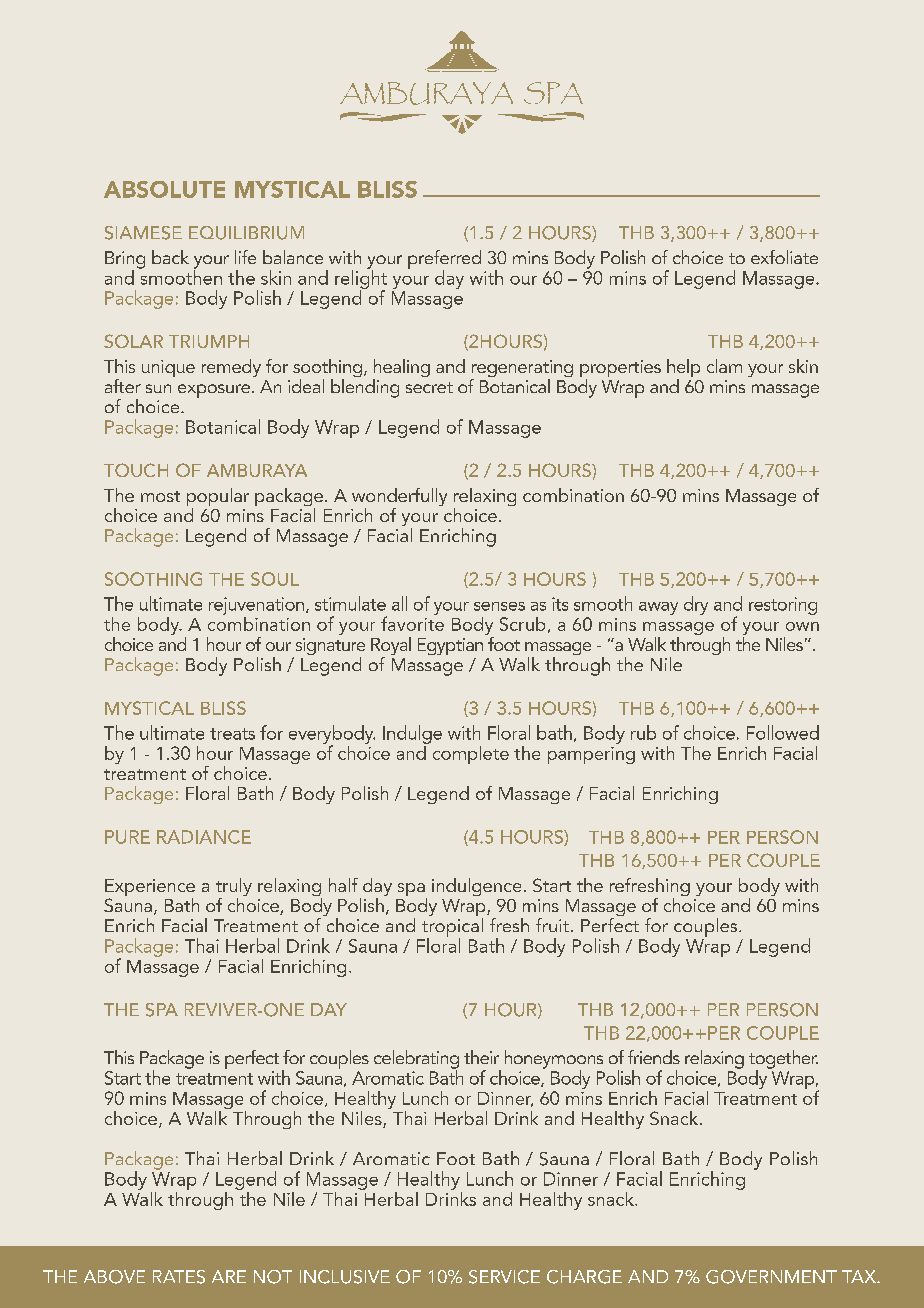  What do you see at coordinates (229, 1276) in the screenshot?
I see `ARE` at bounding box center [229, 1276].
